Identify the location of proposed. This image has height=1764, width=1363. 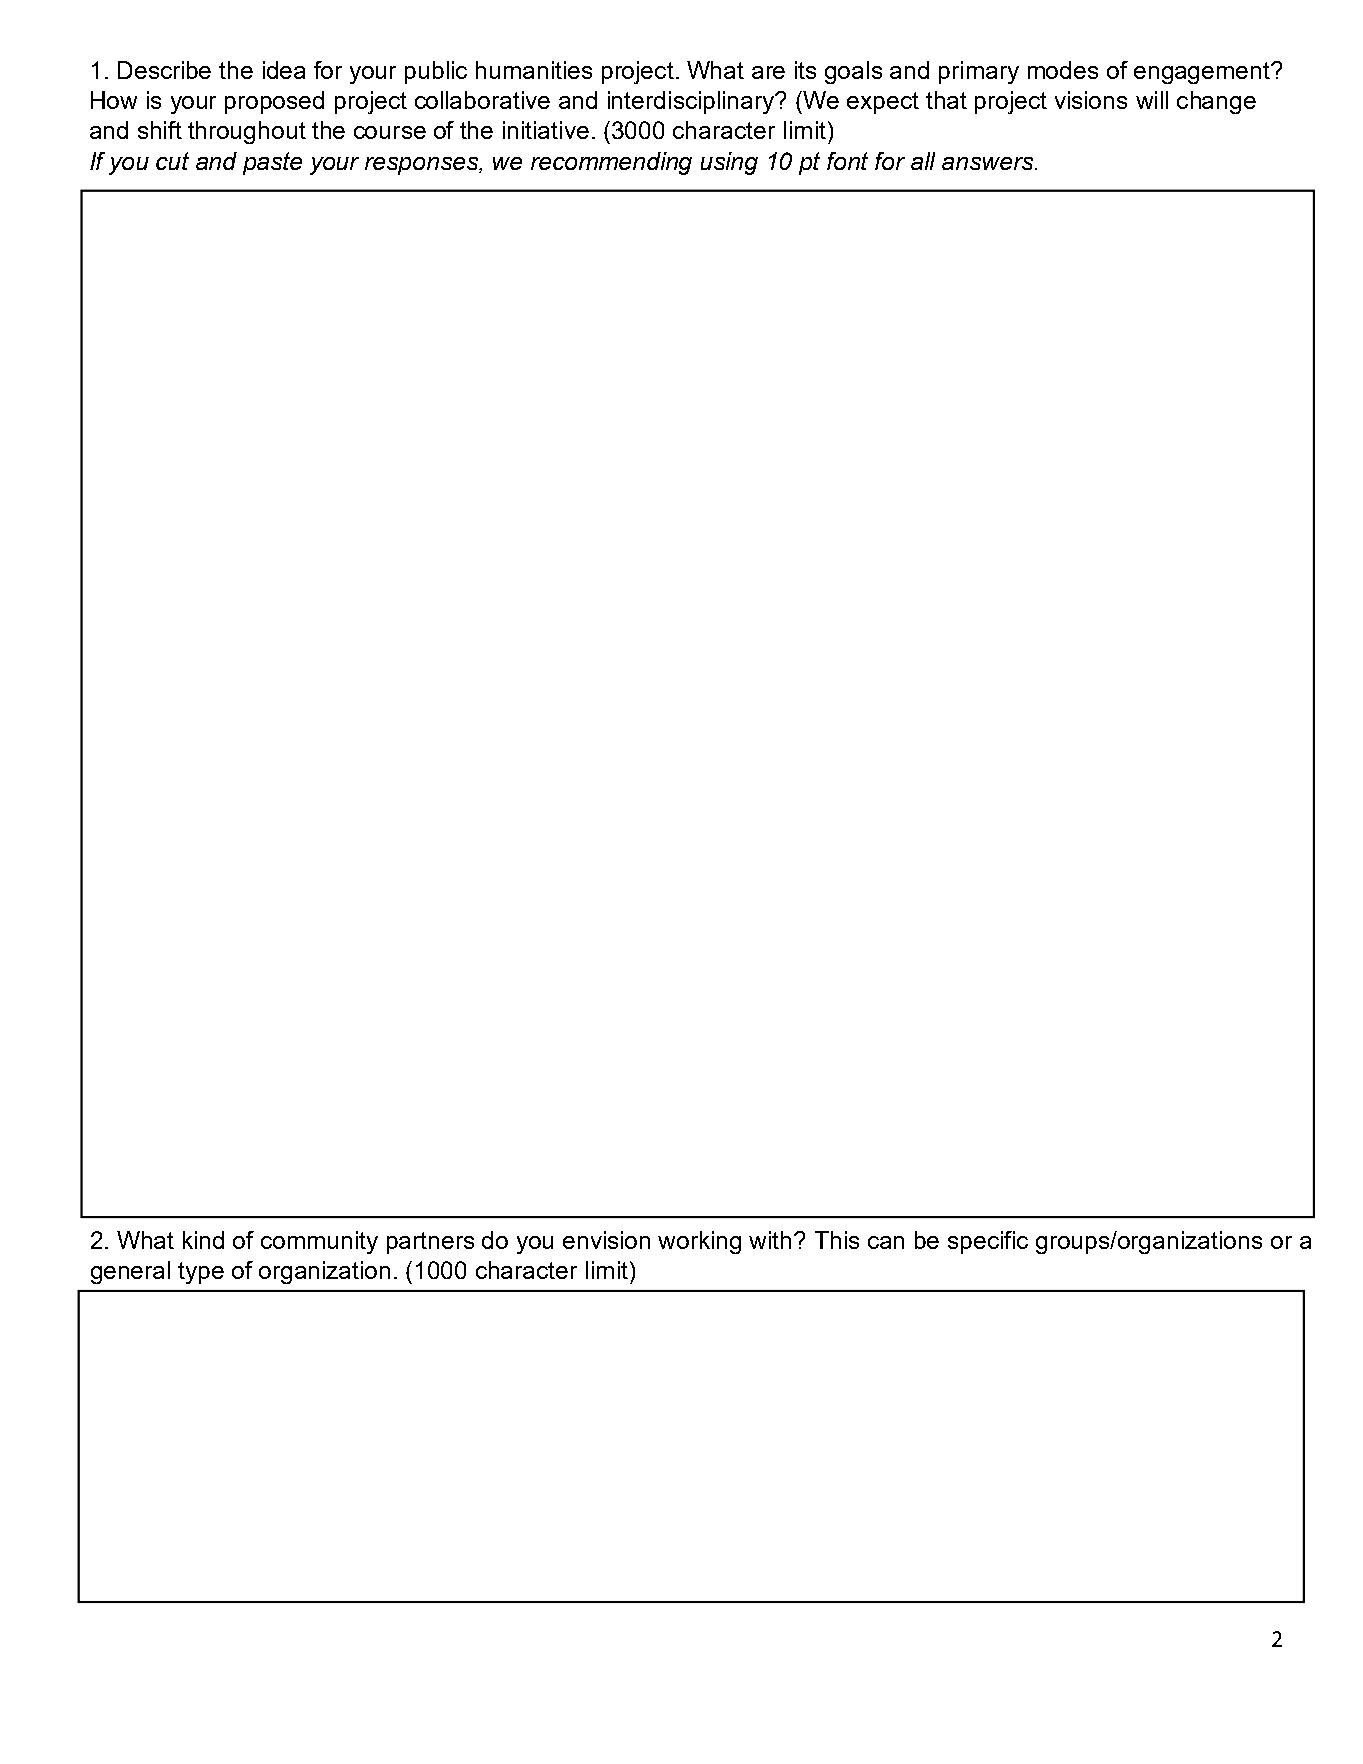
(274, 102).
